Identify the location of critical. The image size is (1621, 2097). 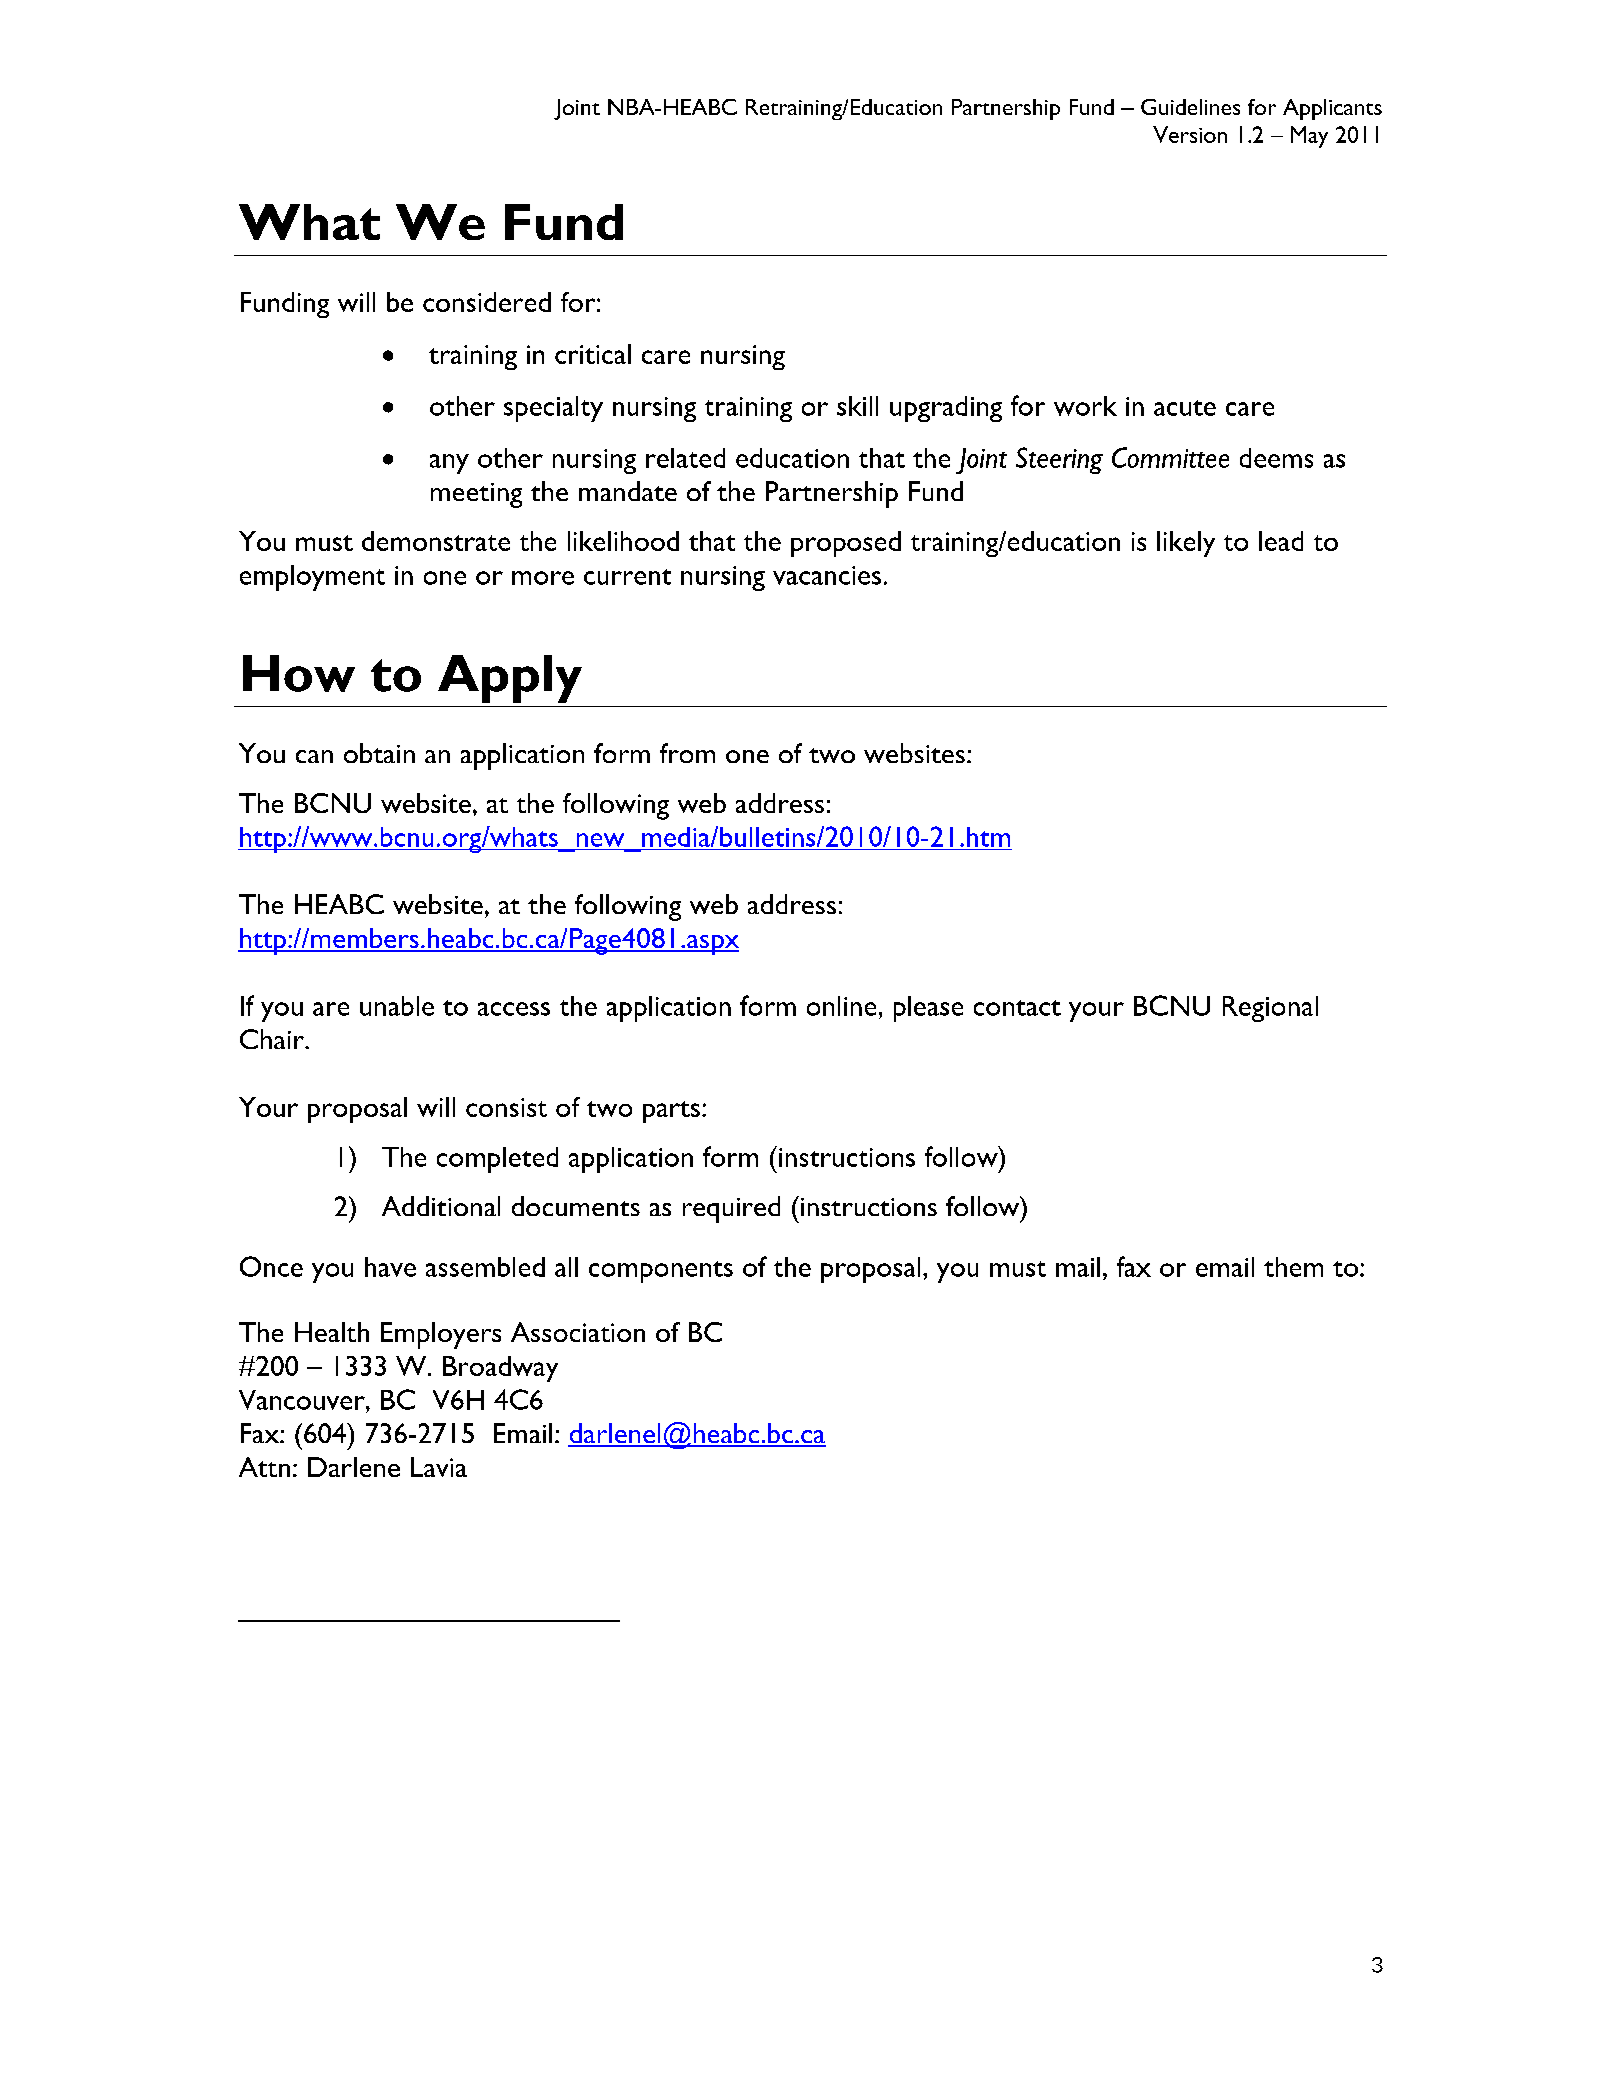
(593, 354).
